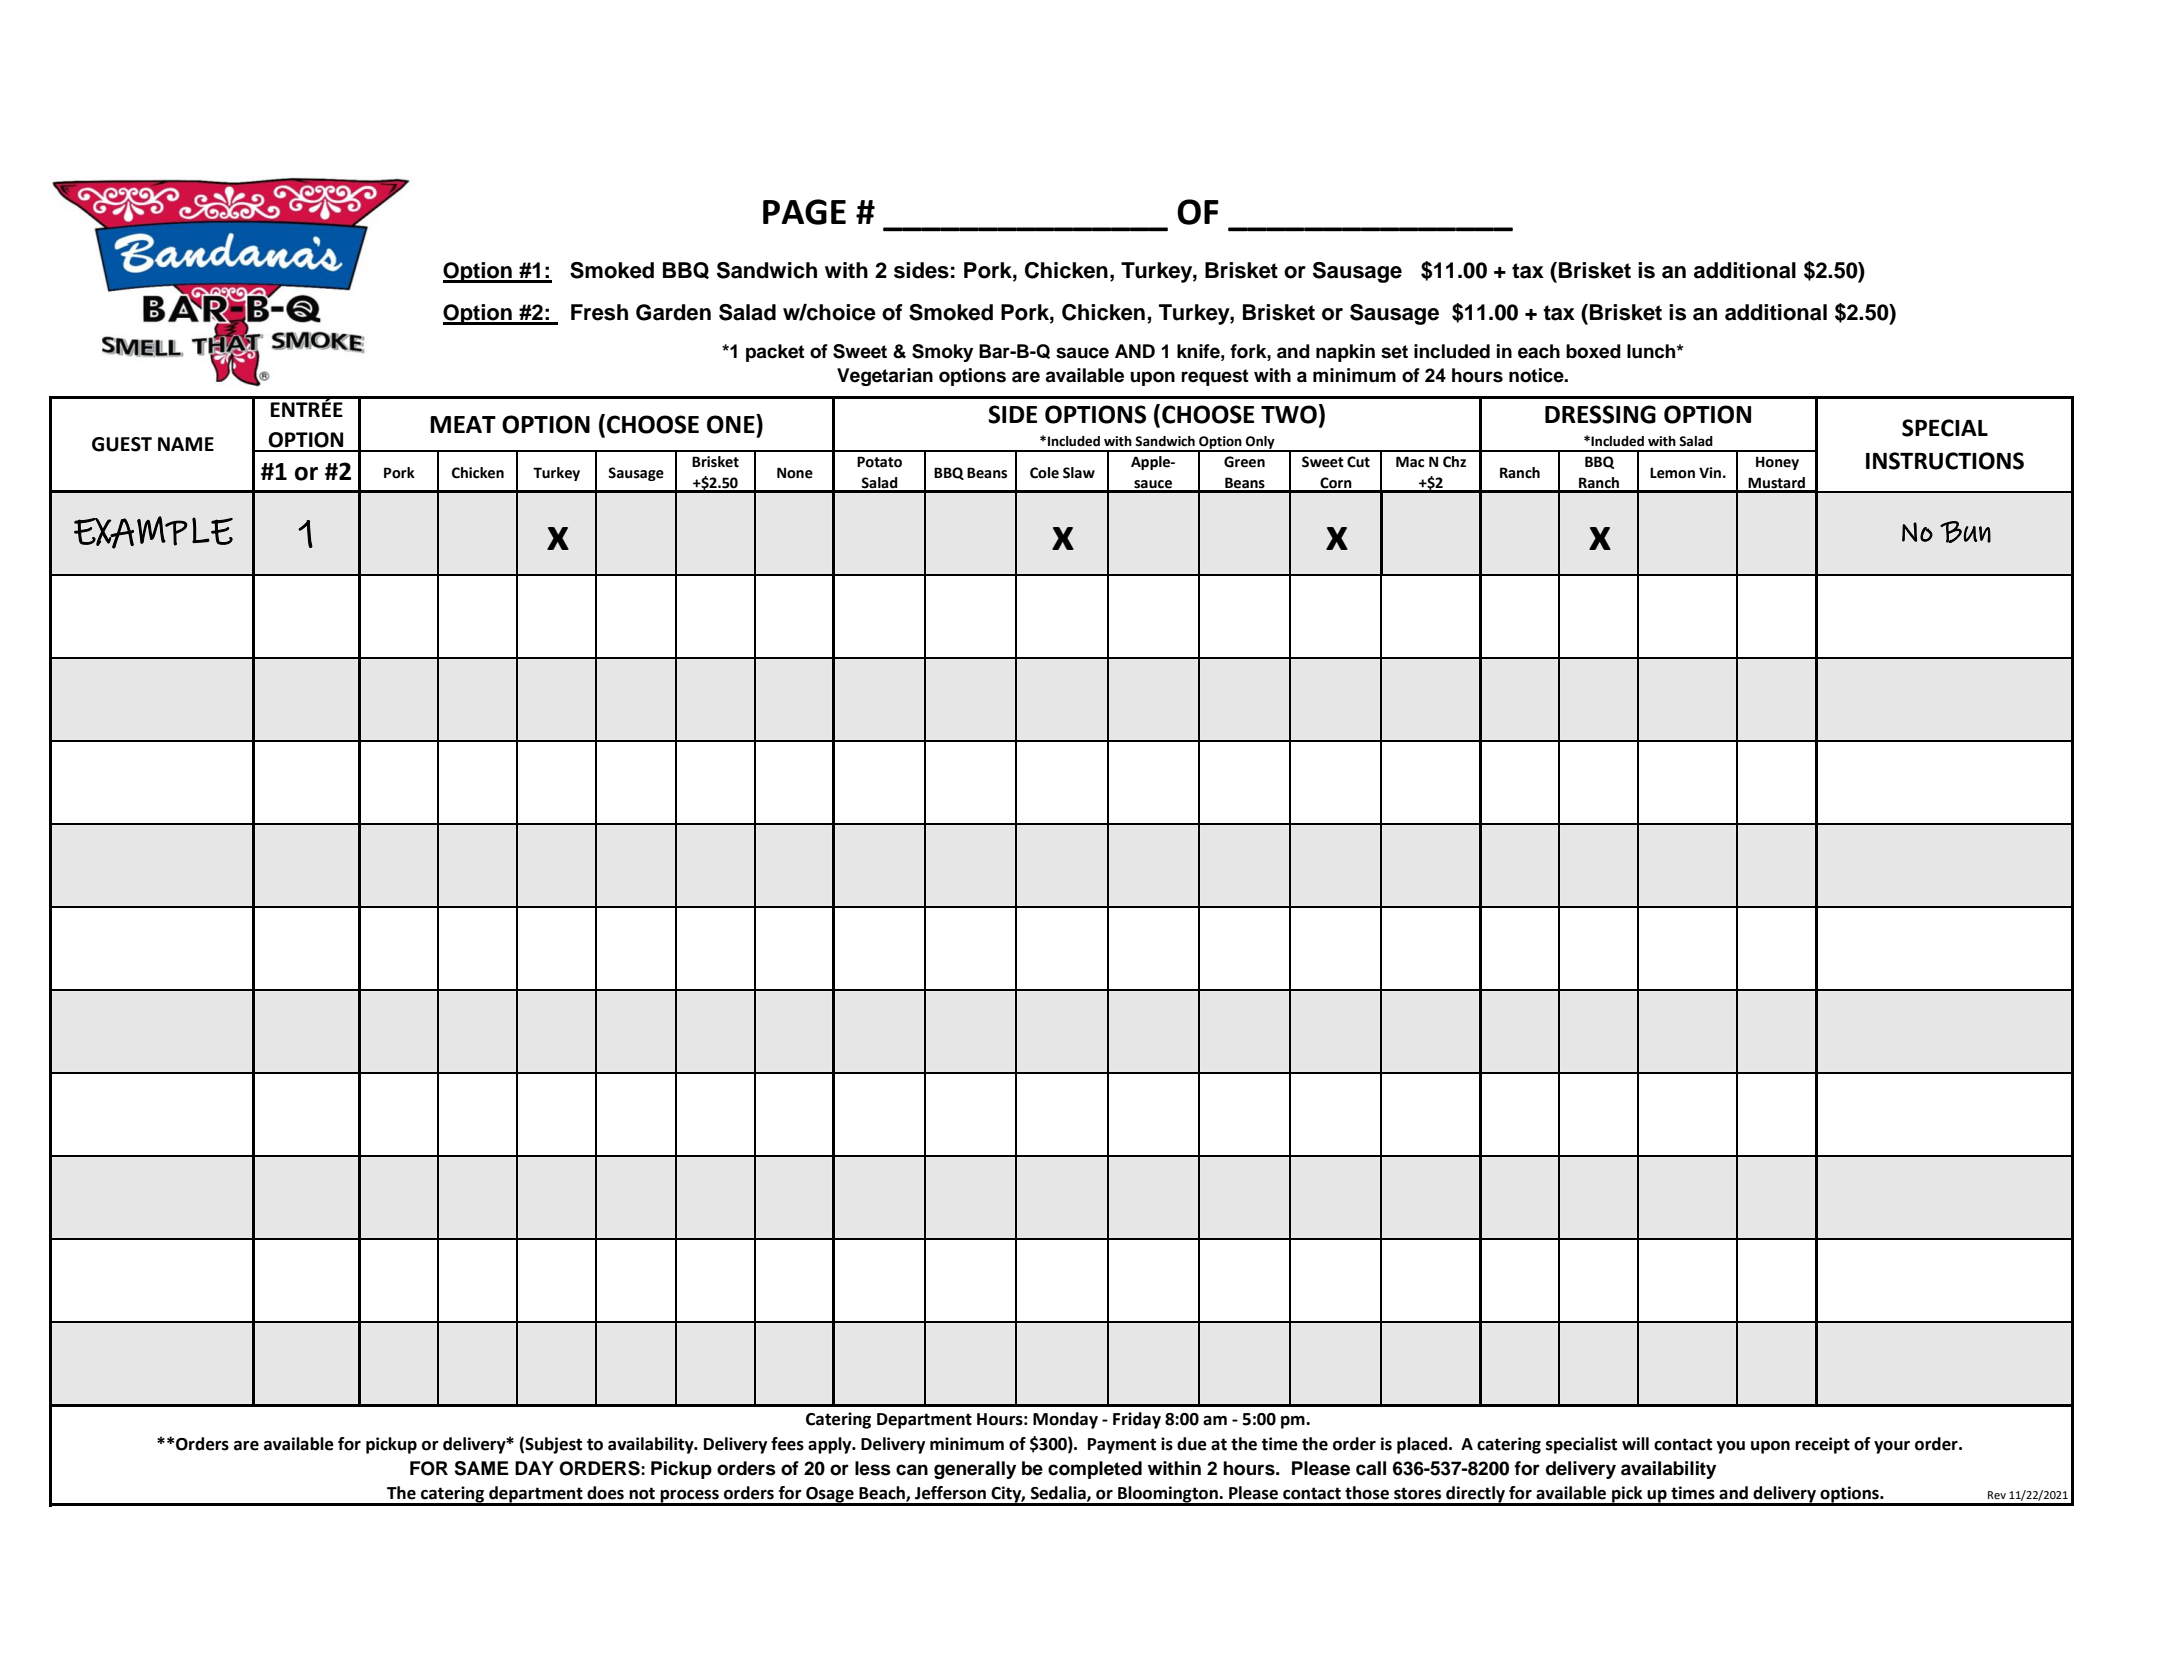 The width and height of the screenshot is (2158, 1667). I want to click on SAME, so click(481, 1468).
